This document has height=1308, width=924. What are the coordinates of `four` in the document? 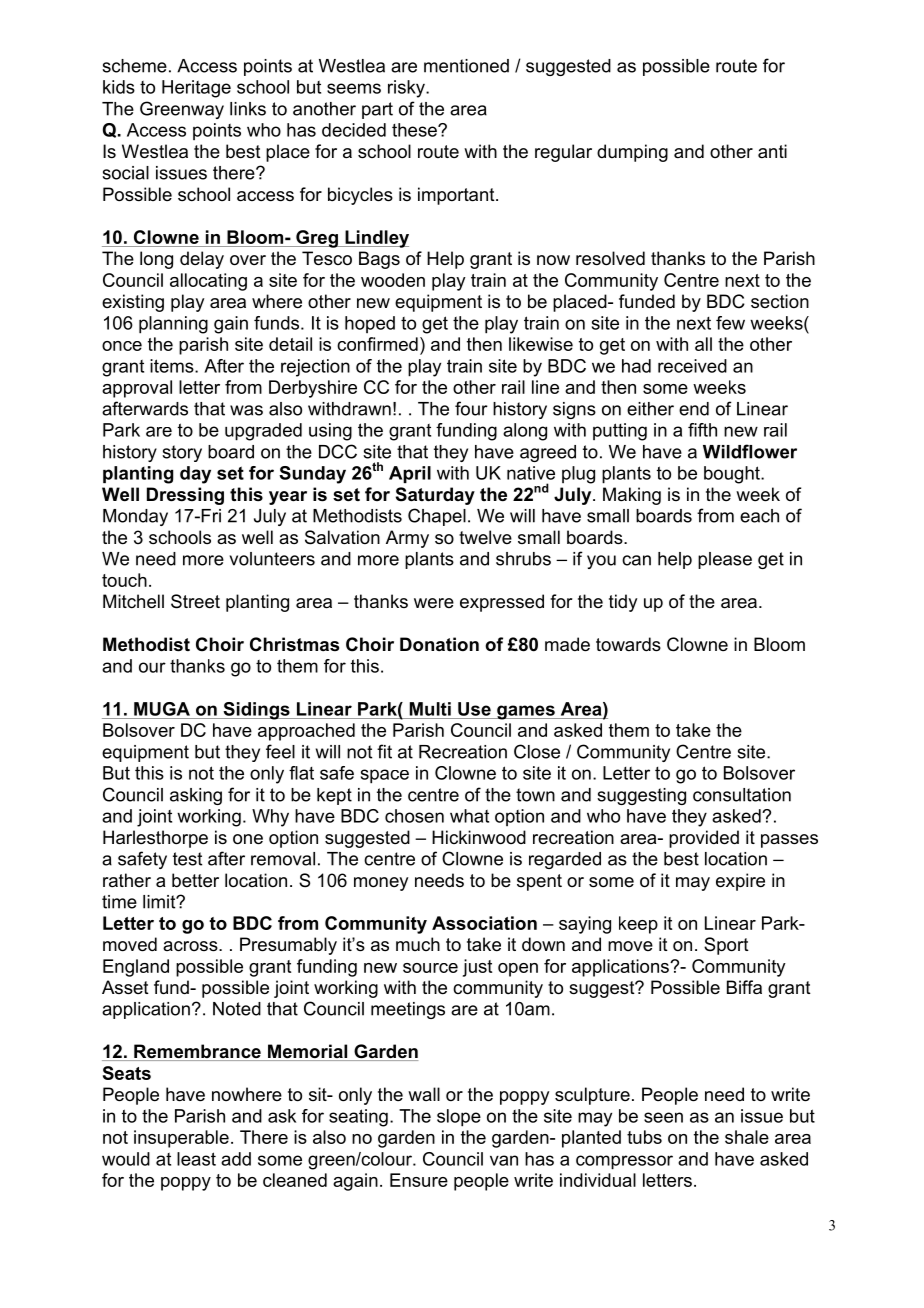 It's located at (471, 408).
